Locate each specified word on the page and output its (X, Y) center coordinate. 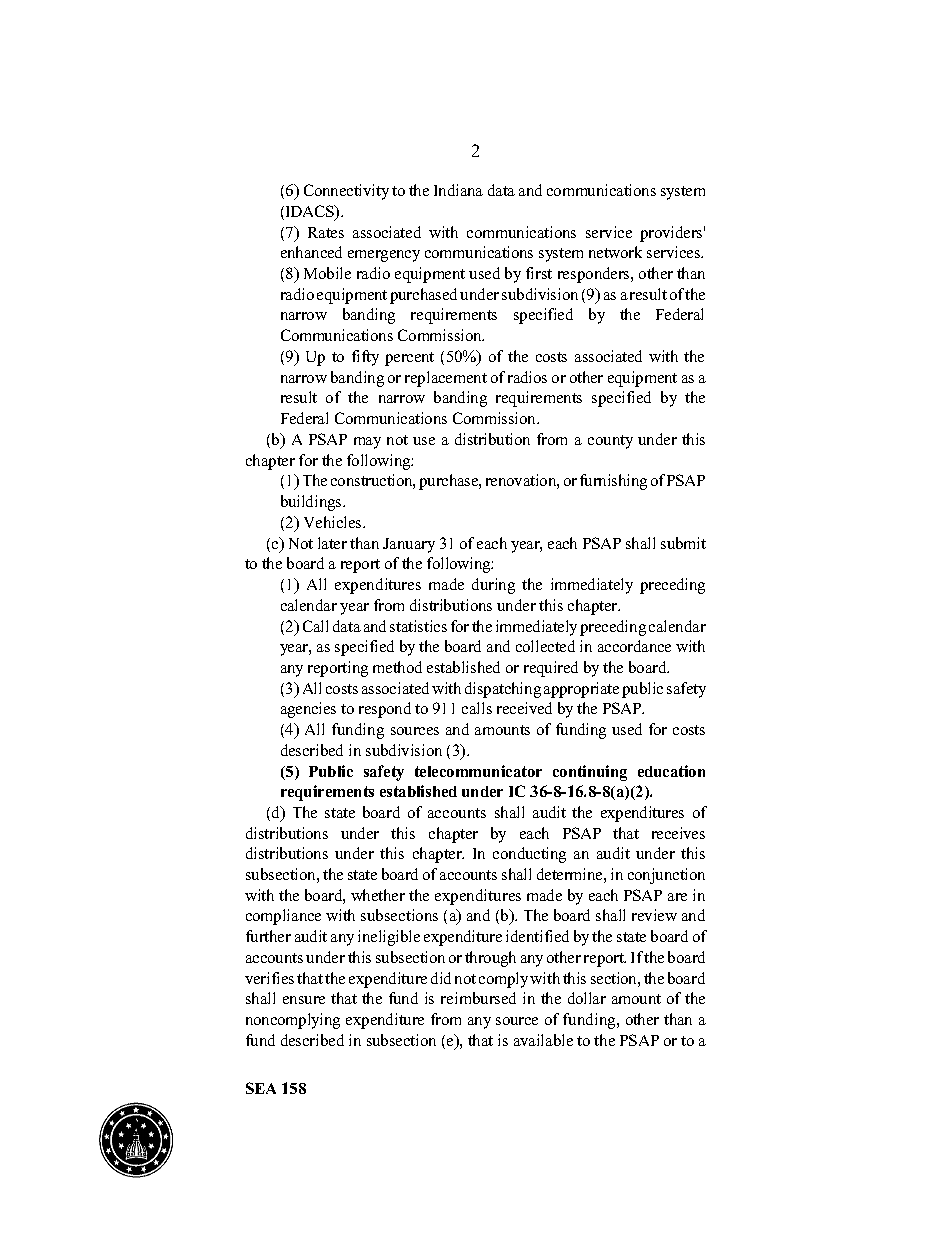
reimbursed (478, 998)
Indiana (458, 190)
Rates (326, 232)
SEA (261, 1088)
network (615, 252)
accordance (634, 646)
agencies (308, 710)
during (493, 586)
